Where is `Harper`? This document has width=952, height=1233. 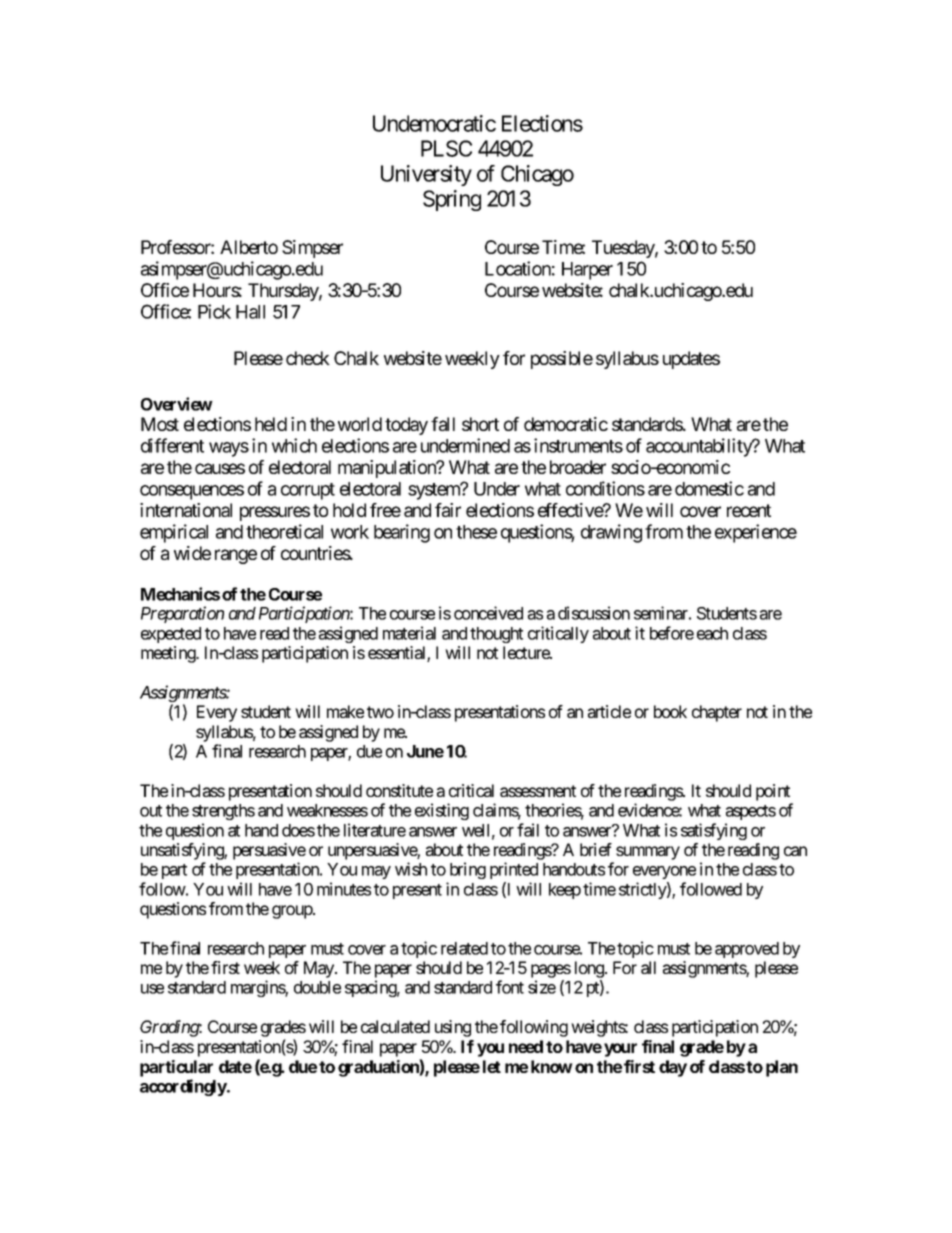 Harper is located at coordinates (587, 271).
